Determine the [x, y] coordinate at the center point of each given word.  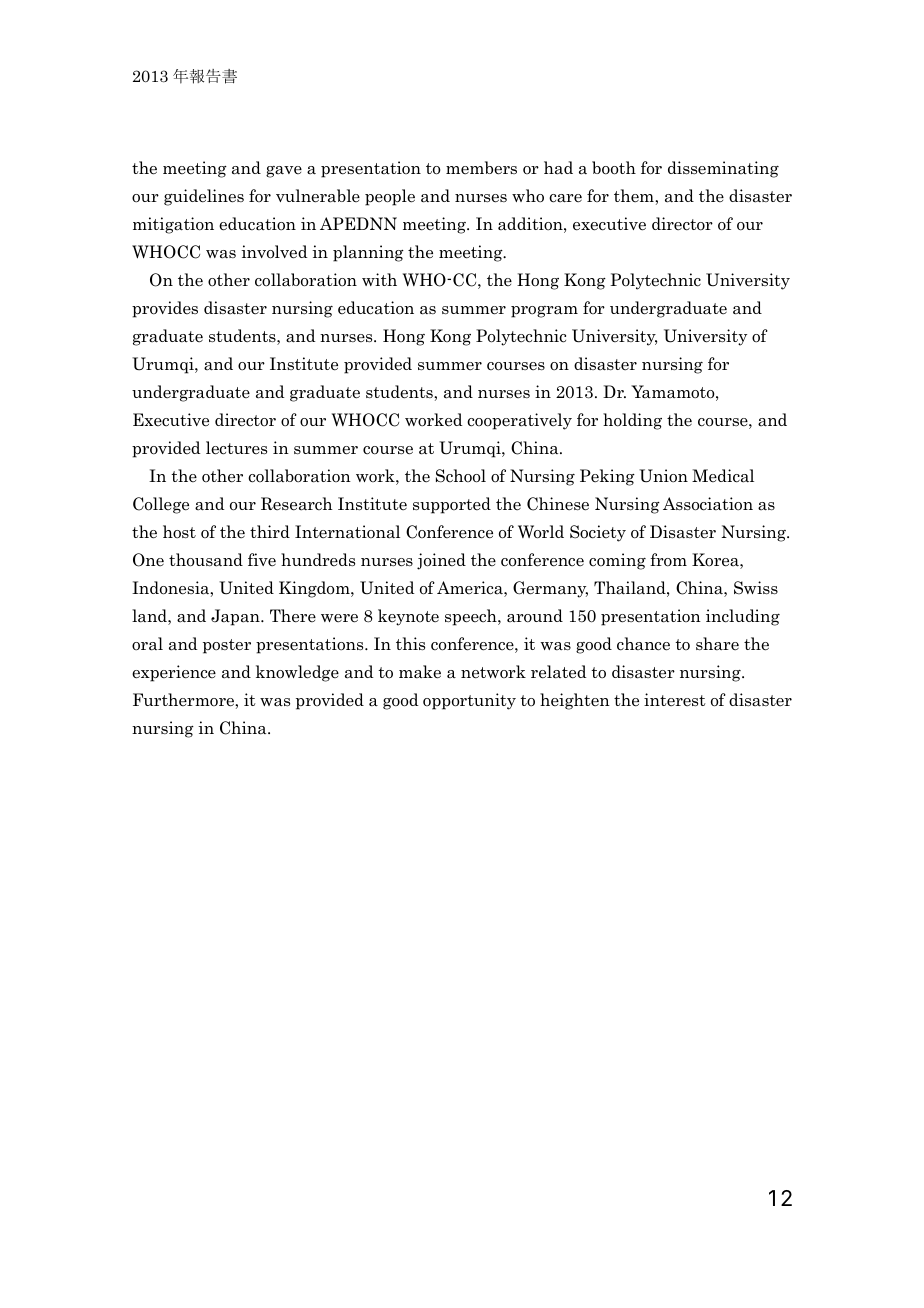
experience [174, 673]
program [544, 312]
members [481, 168]
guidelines [204, 197]
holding [632, 421]
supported [452, 505]
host [179, 532]
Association [708, 504]
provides [165, 309]
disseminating [723, 169]
